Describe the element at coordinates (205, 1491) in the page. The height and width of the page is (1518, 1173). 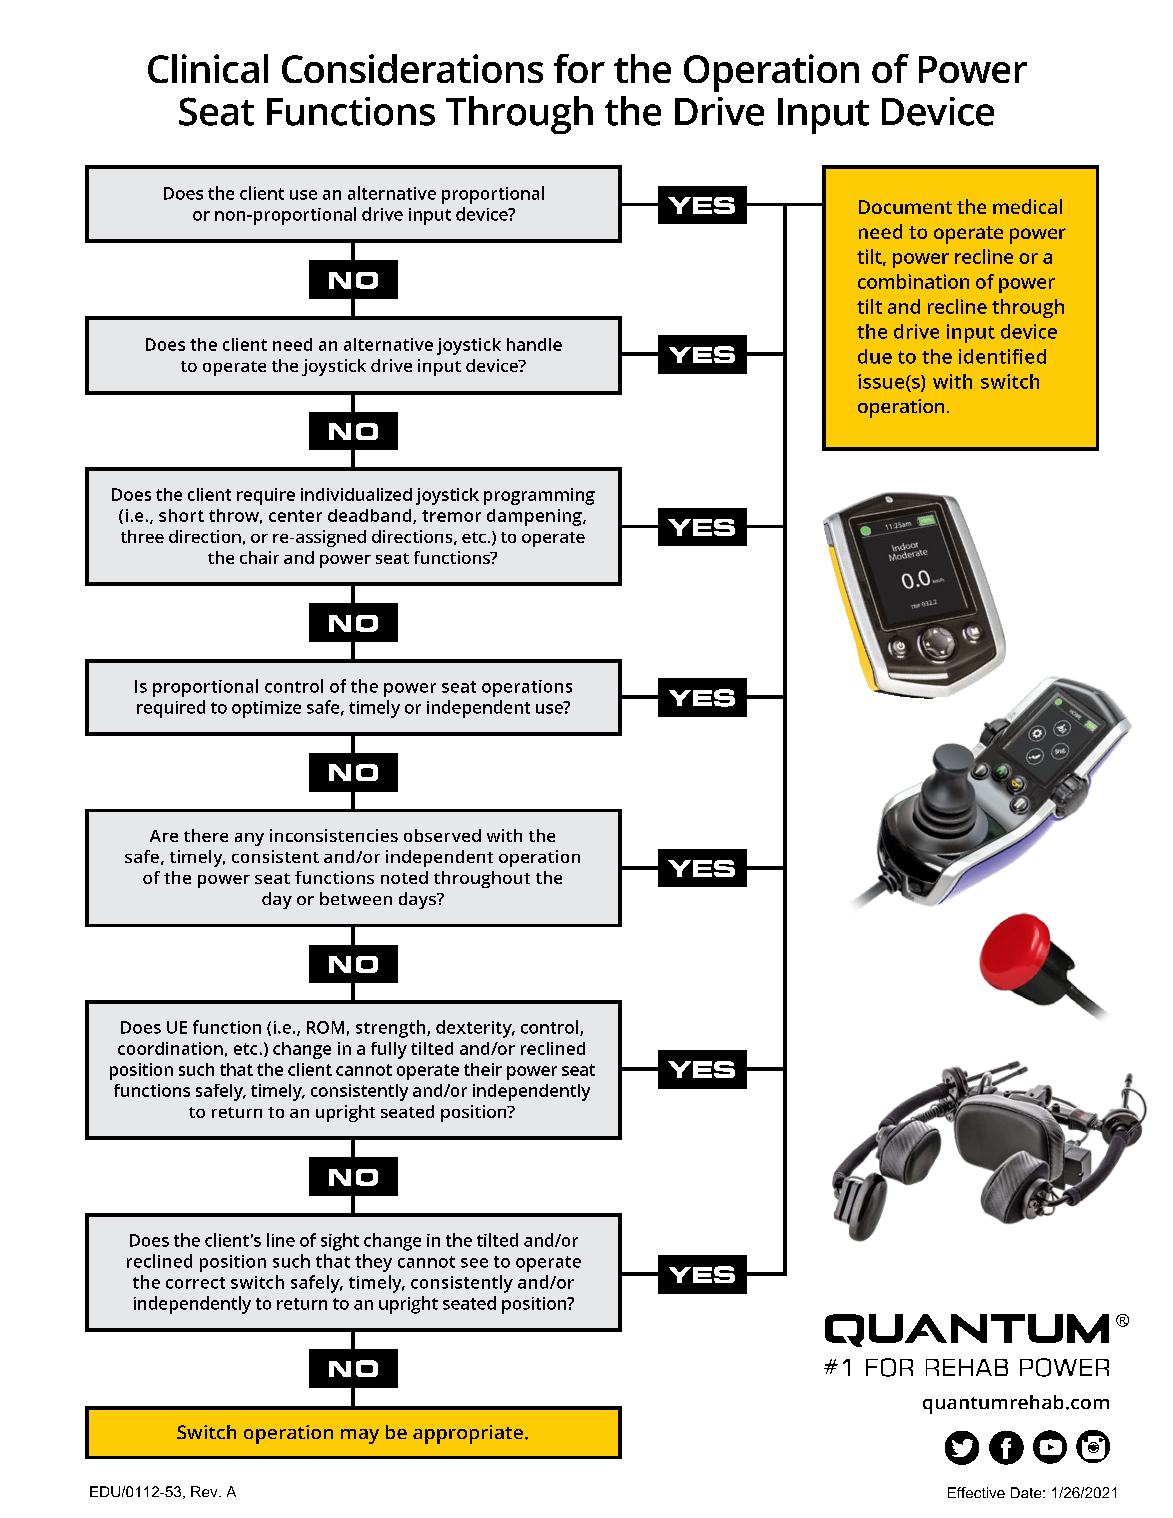
I see `Rev` at that location.
